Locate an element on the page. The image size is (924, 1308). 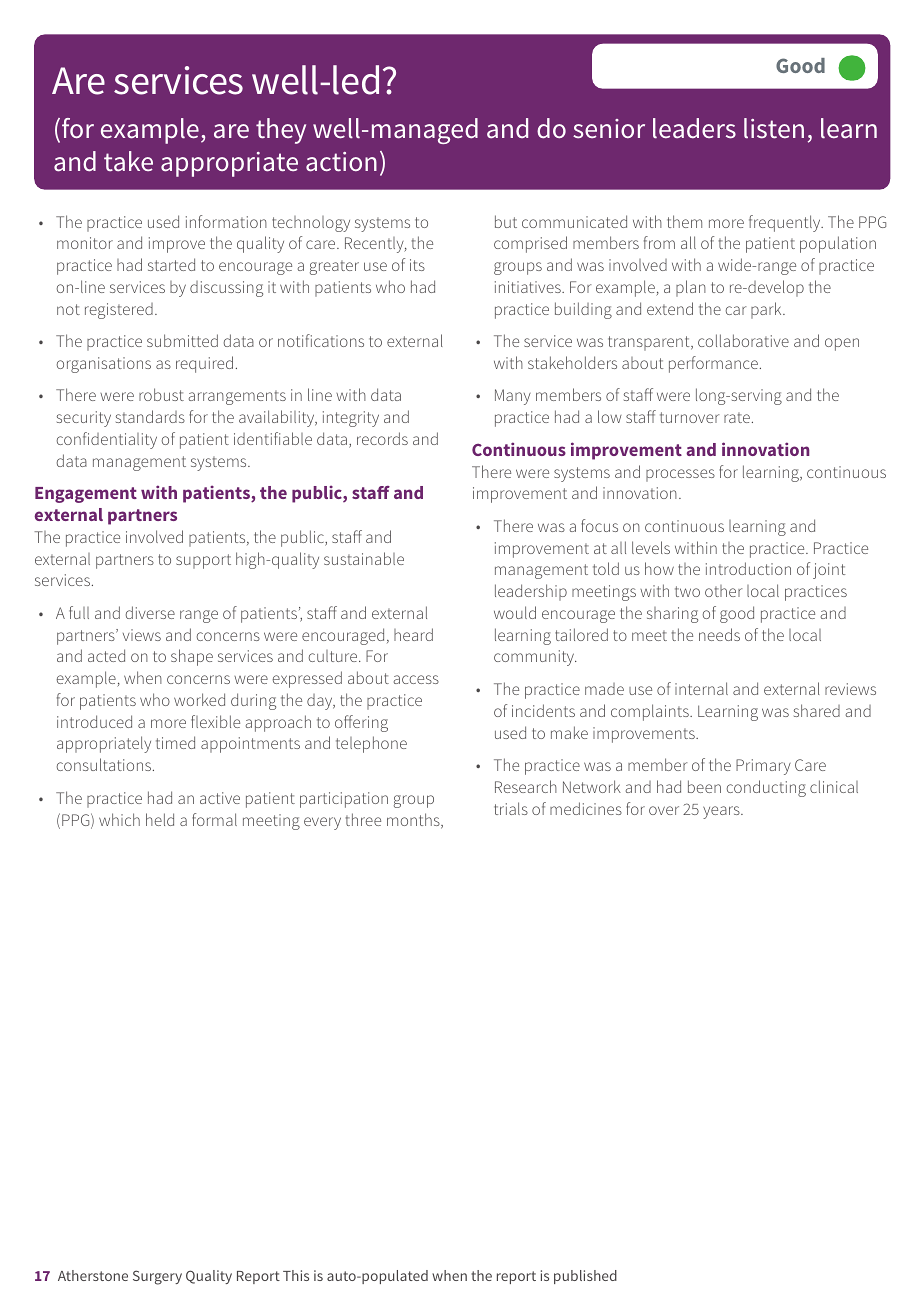
diverse is located at coordinates (150, 612).
